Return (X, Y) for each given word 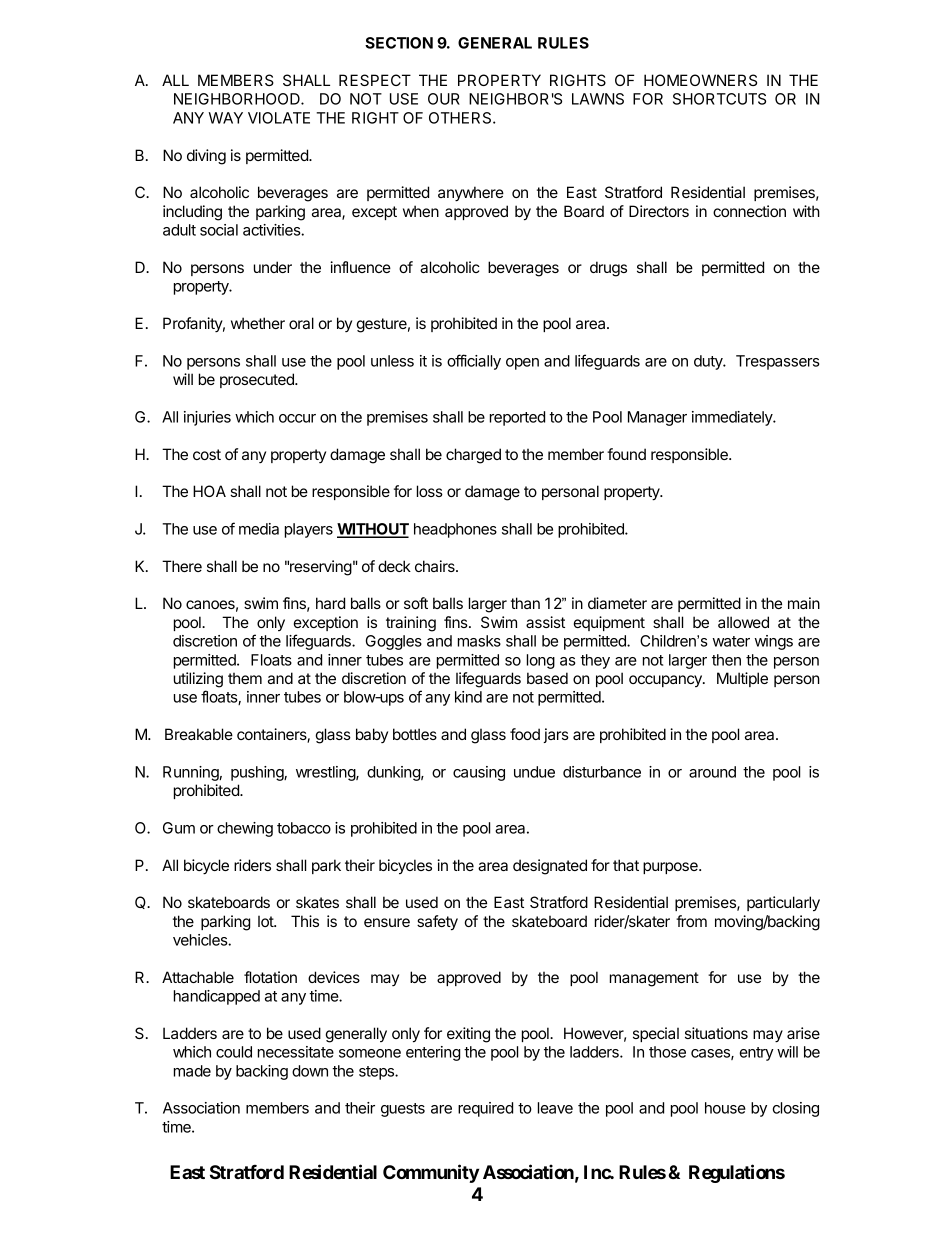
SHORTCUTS (719, 99)
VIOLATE (279, 118)
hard (330, 603)
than (525, 603)
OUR (444, 99)
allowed (743, 622)
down (310, 1071)
